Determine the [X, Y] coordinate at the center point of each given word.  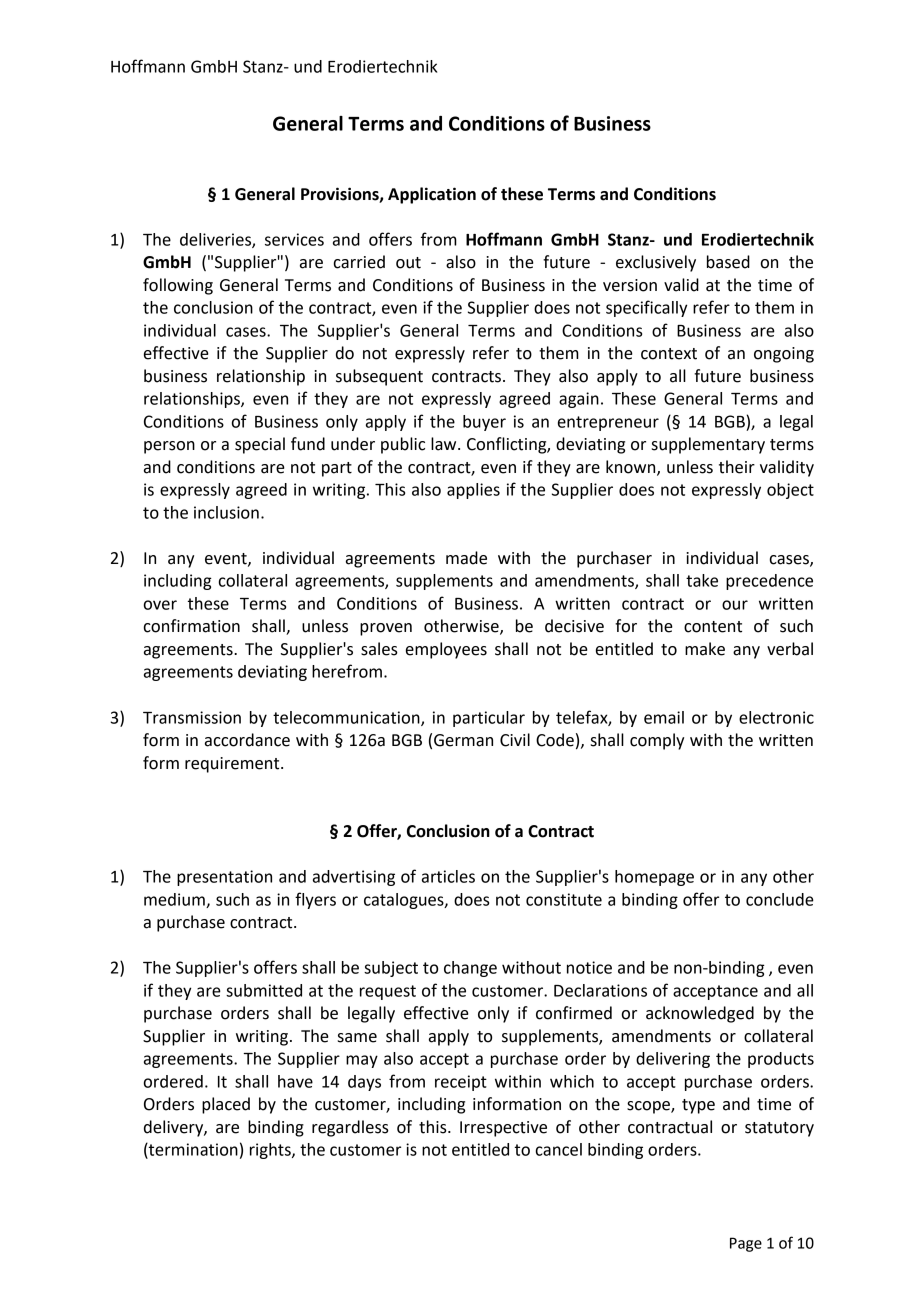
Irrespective [503, 1129]
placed [226, 1105]
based [728, 262]
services [294, 239]
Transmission [192, 717]
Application [432, 195]
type [698, 1106]
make [705, 649]
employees [446, 650]
